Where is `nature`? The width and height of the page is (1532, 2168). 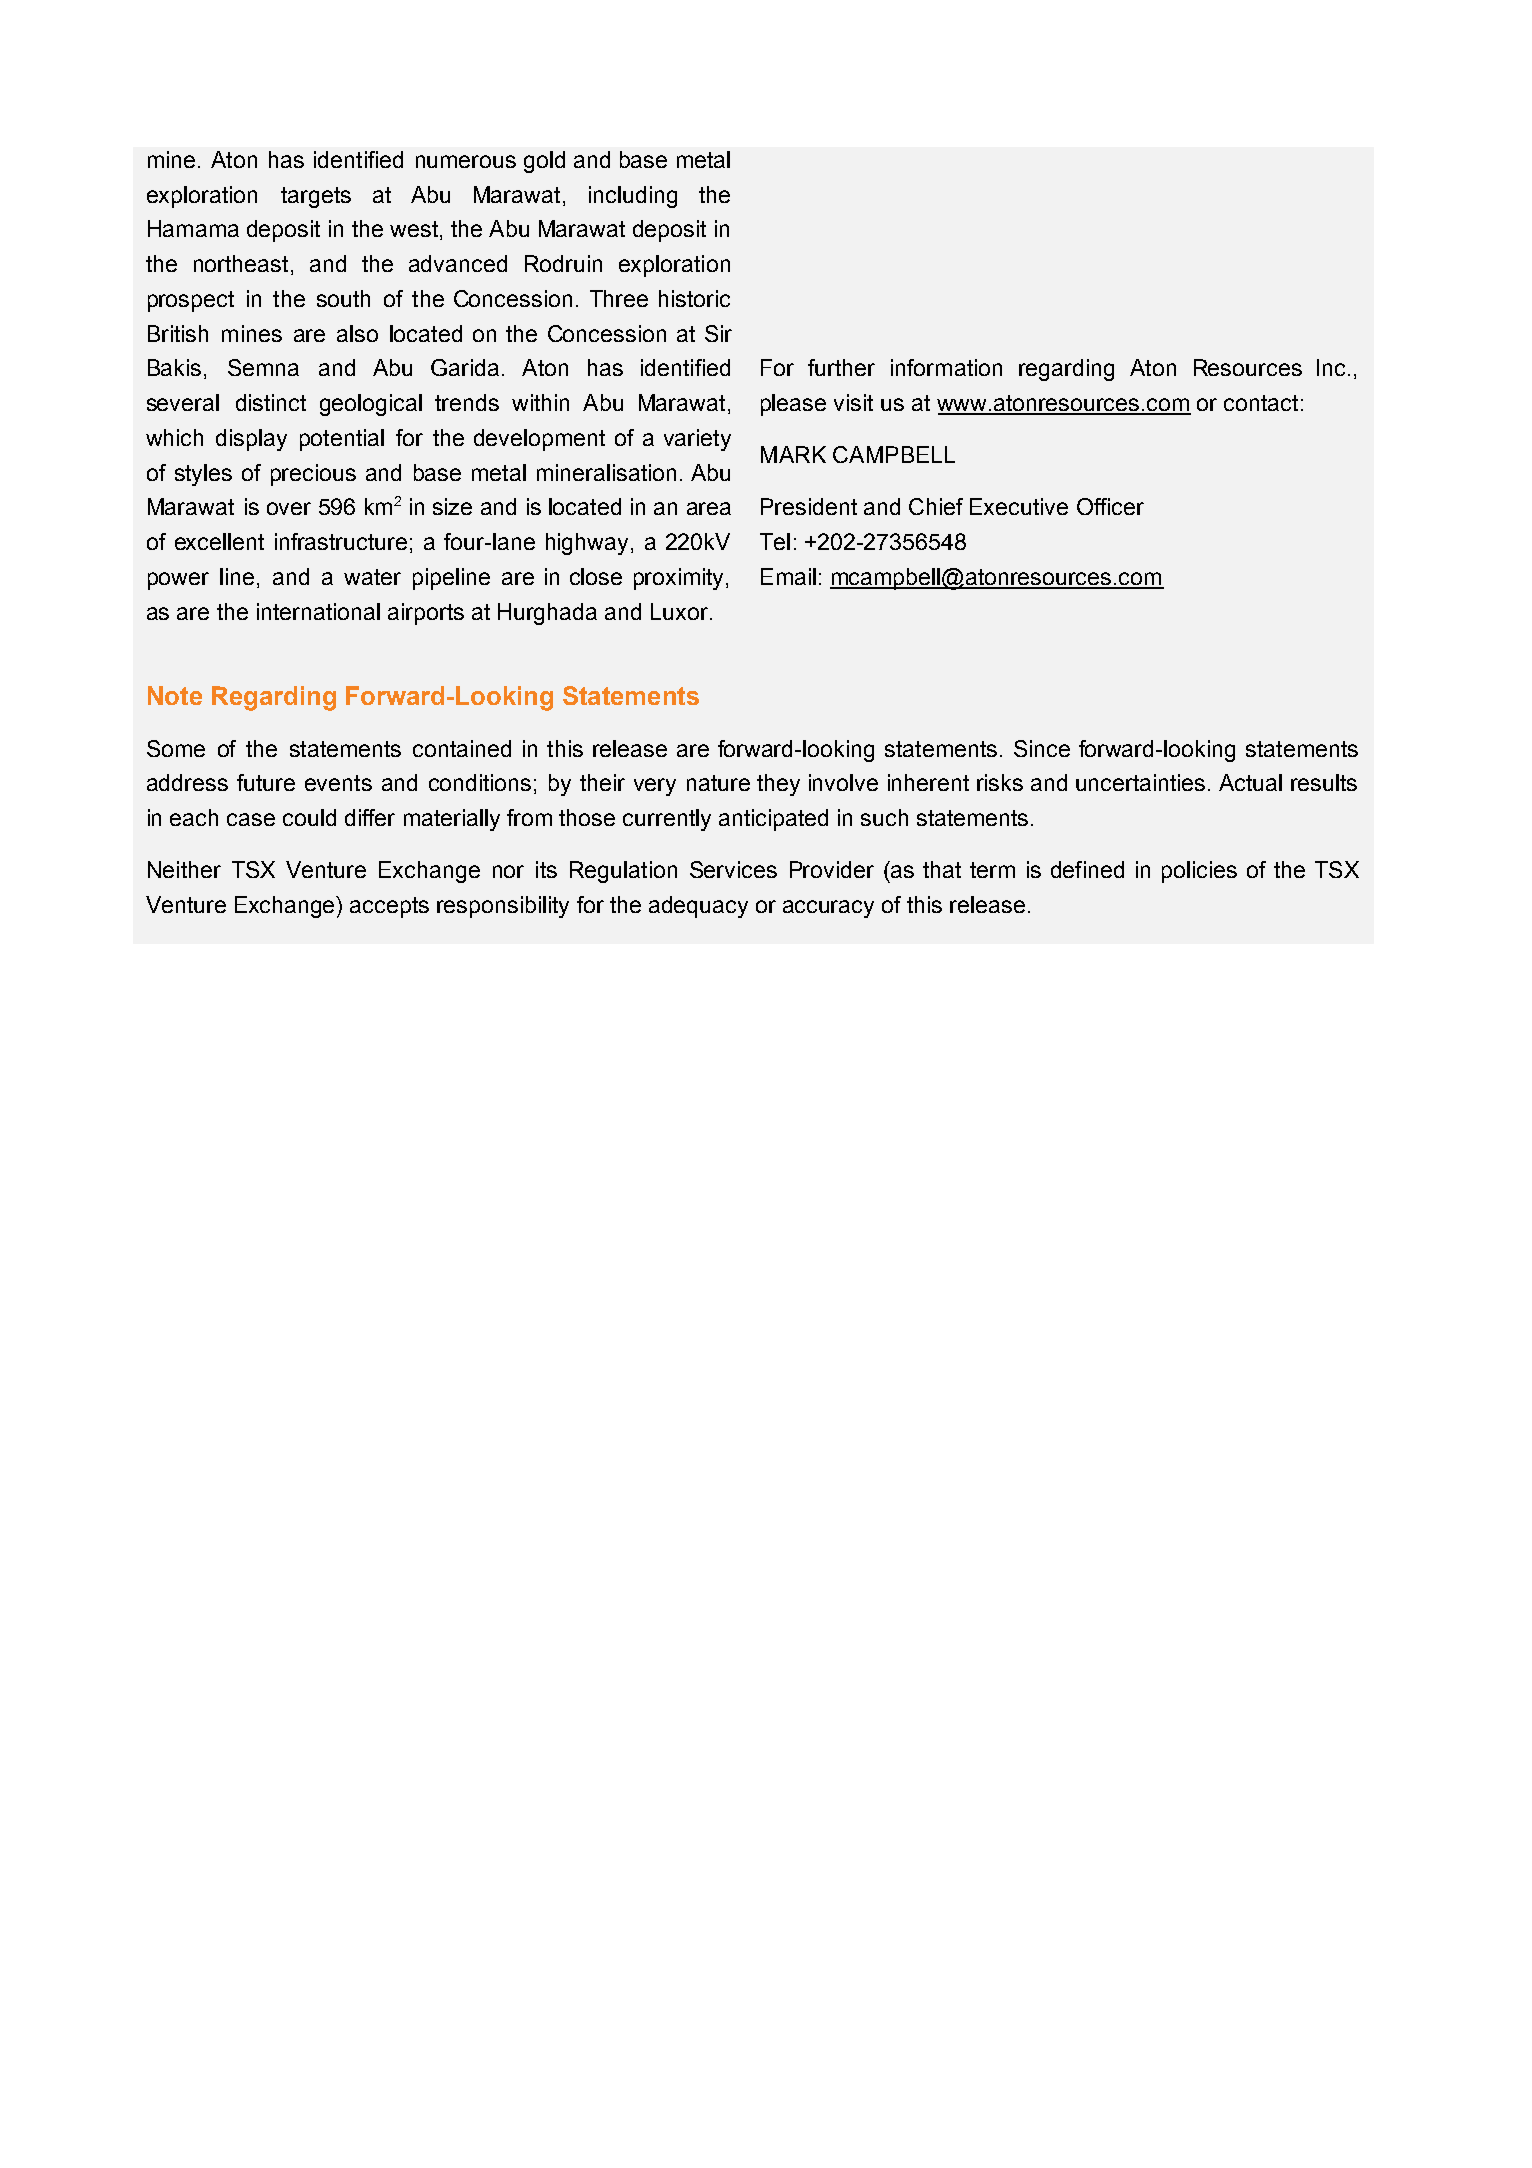
nature is located at coordinates (718, 783).
